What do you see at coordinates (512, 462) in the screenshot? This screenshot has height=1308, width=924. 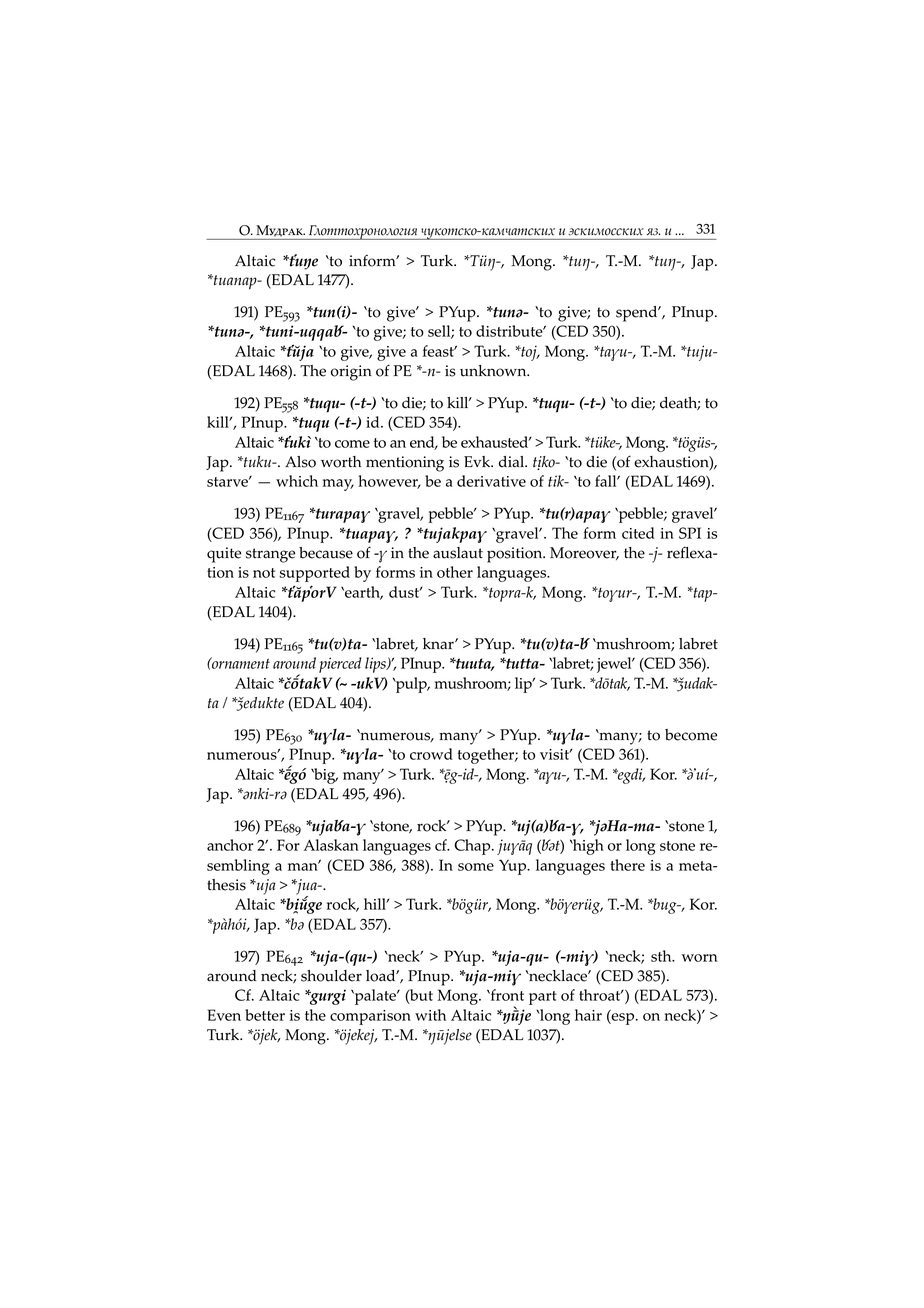 I see `dial` at bounding box center [512, 462].
